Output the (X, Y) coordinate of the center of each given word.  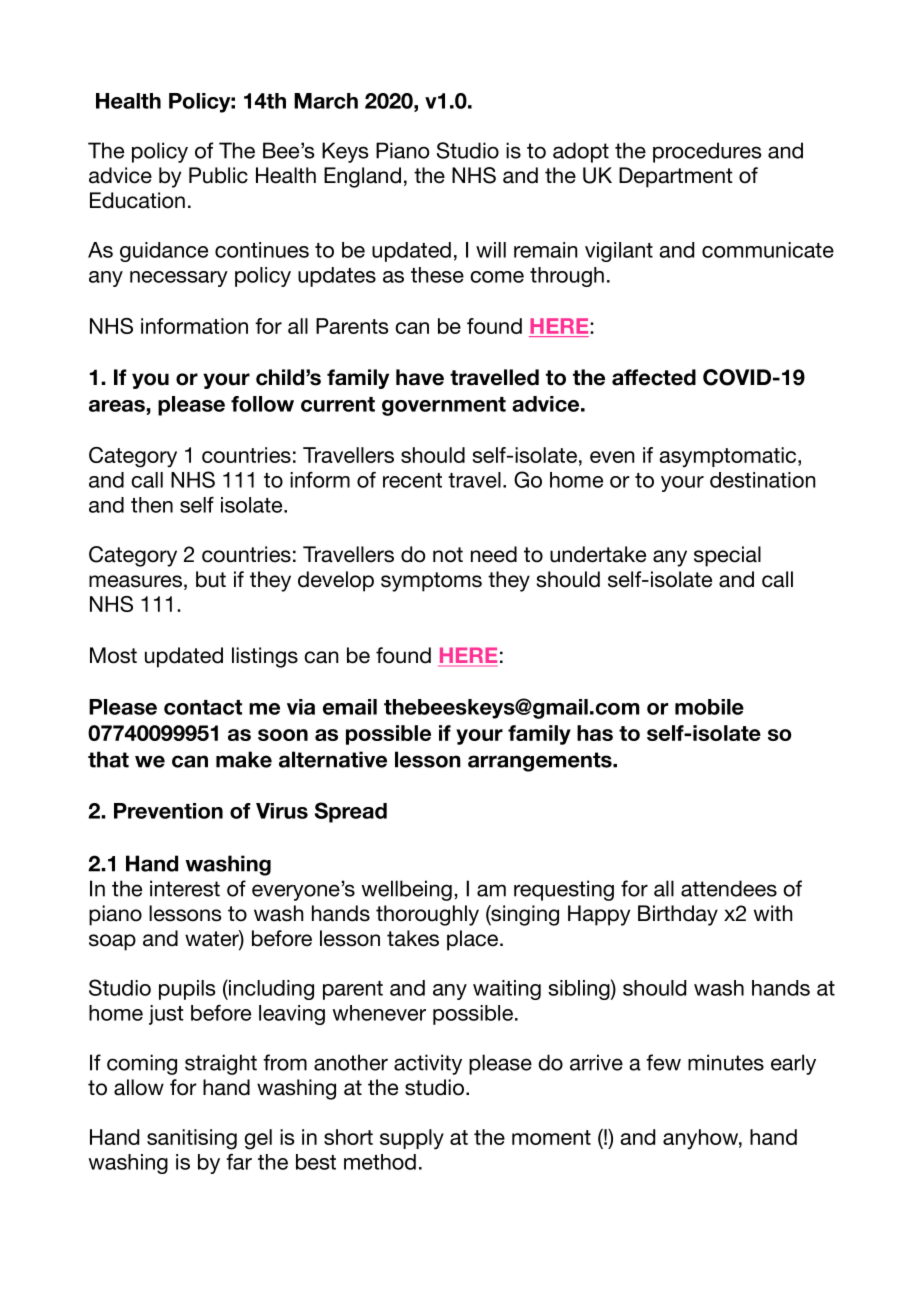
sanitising (192, 1139)
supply (412, 1139)
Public (218, 175)
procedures (707, 152)
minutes (726, 1062)
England (362, 177)
